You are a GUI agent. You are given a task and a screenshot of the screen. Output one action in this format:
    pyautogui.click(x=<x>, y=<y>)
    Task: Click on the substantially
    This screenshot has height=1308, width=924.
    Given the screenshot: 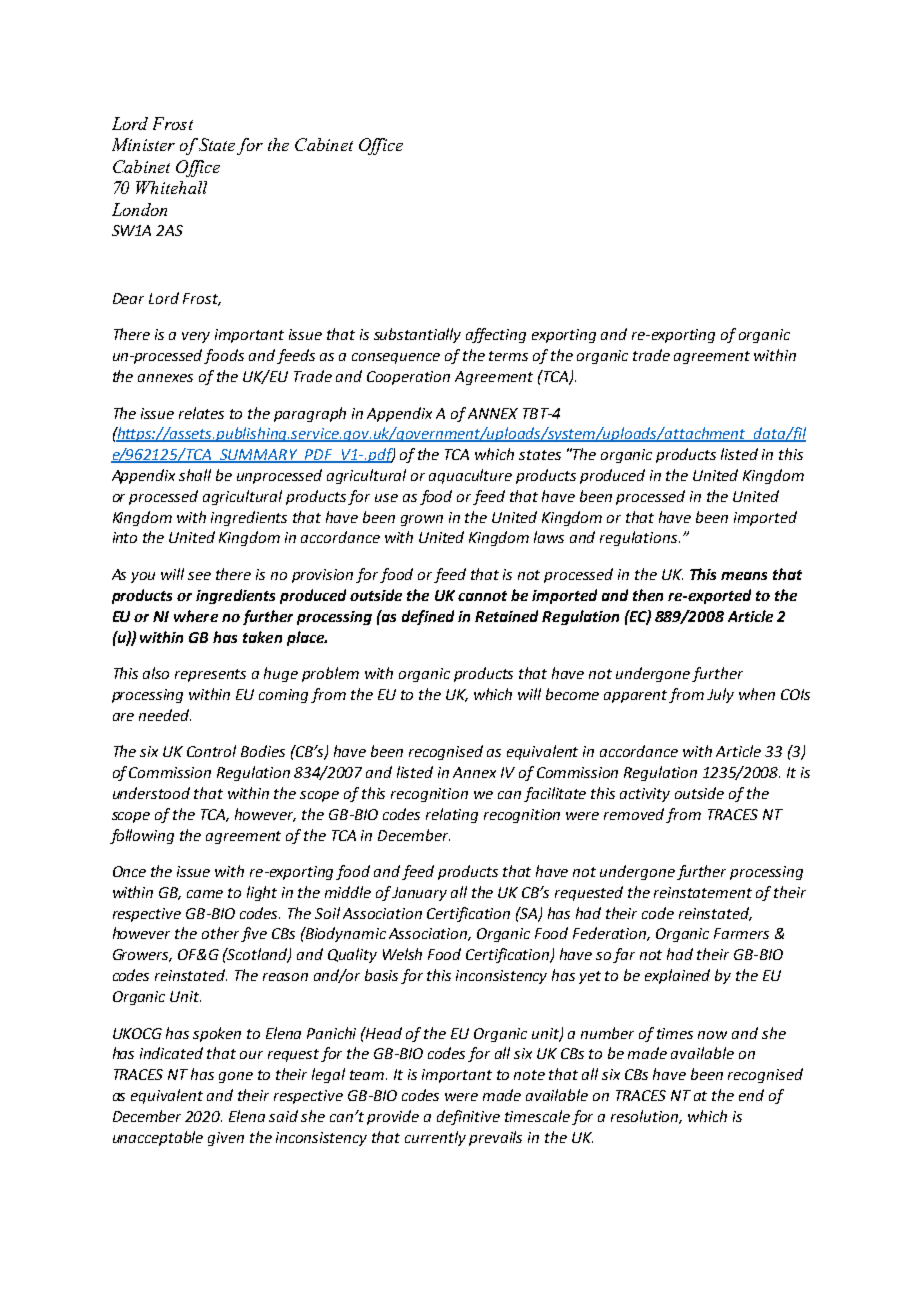 What is the action you would take?
    pyautogui.click(x=417, y=335)
